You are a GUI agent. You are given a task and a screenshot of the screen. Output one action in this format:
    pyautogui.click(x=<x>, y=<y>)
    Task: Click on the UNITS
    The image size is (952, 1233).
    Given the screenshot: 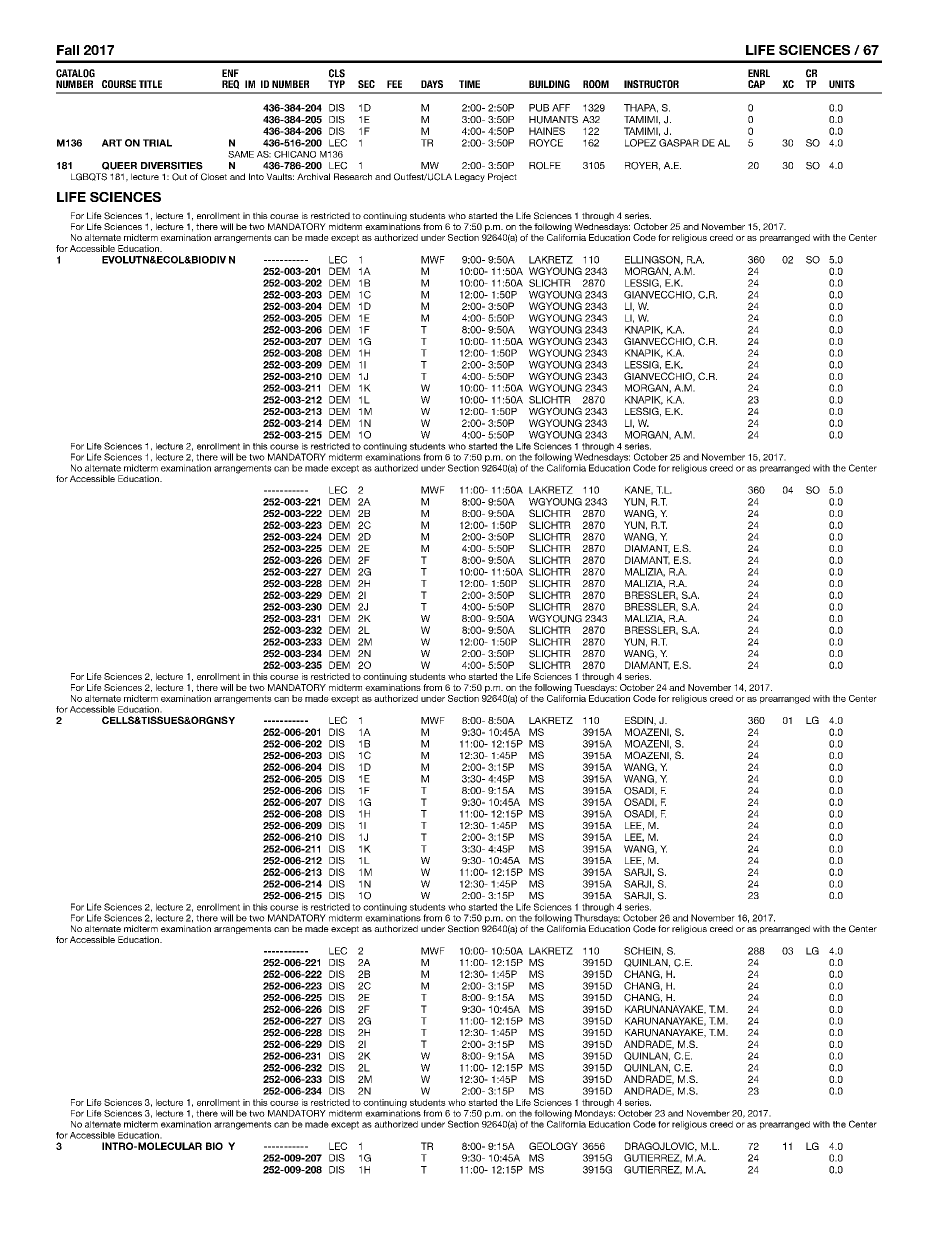 What is the action you would take?
    pyautogui.click(x=842, y=84)
